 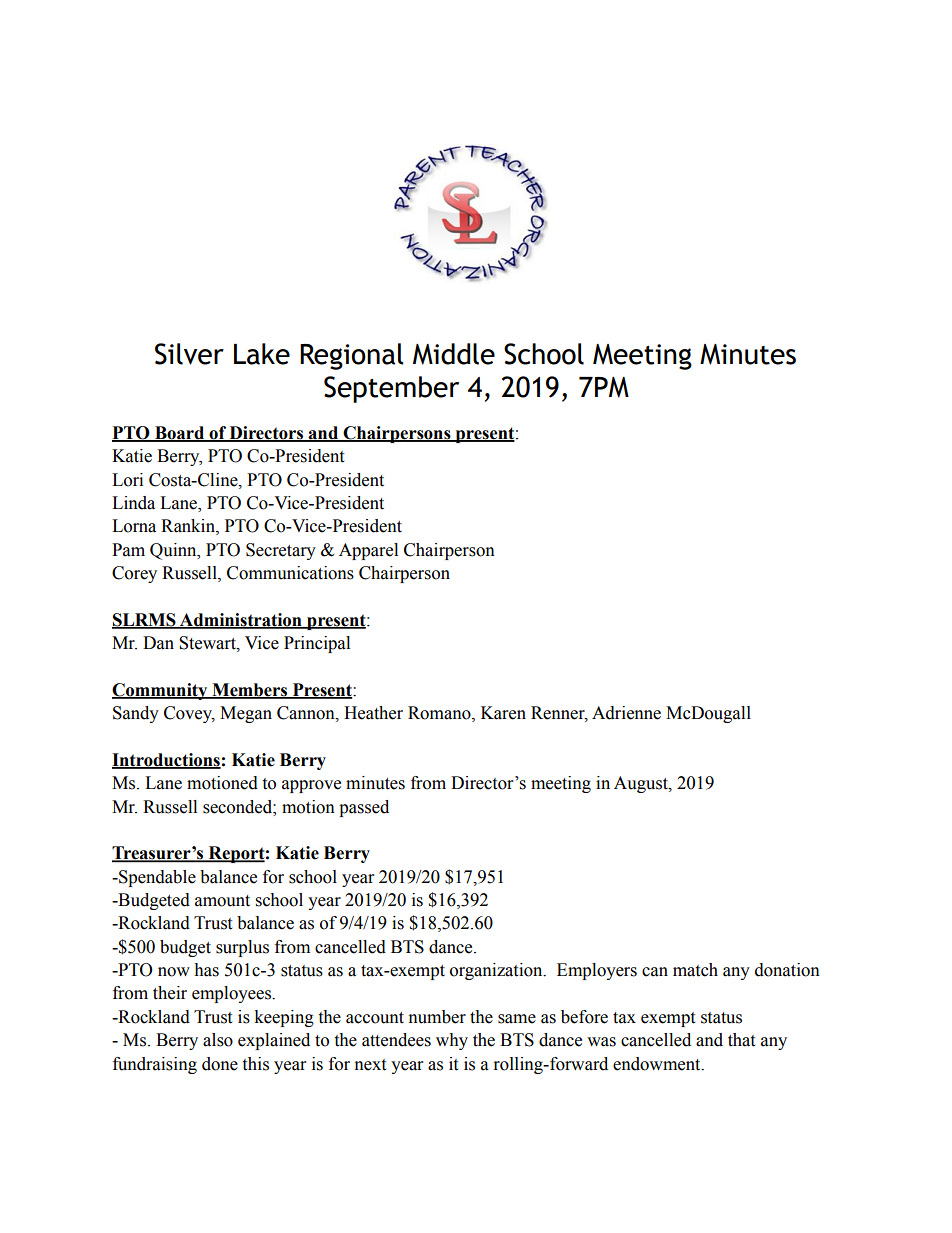 What do you see at coordinates (391, 389) in the image?
I see `September` at bounding box center [391, 389].
